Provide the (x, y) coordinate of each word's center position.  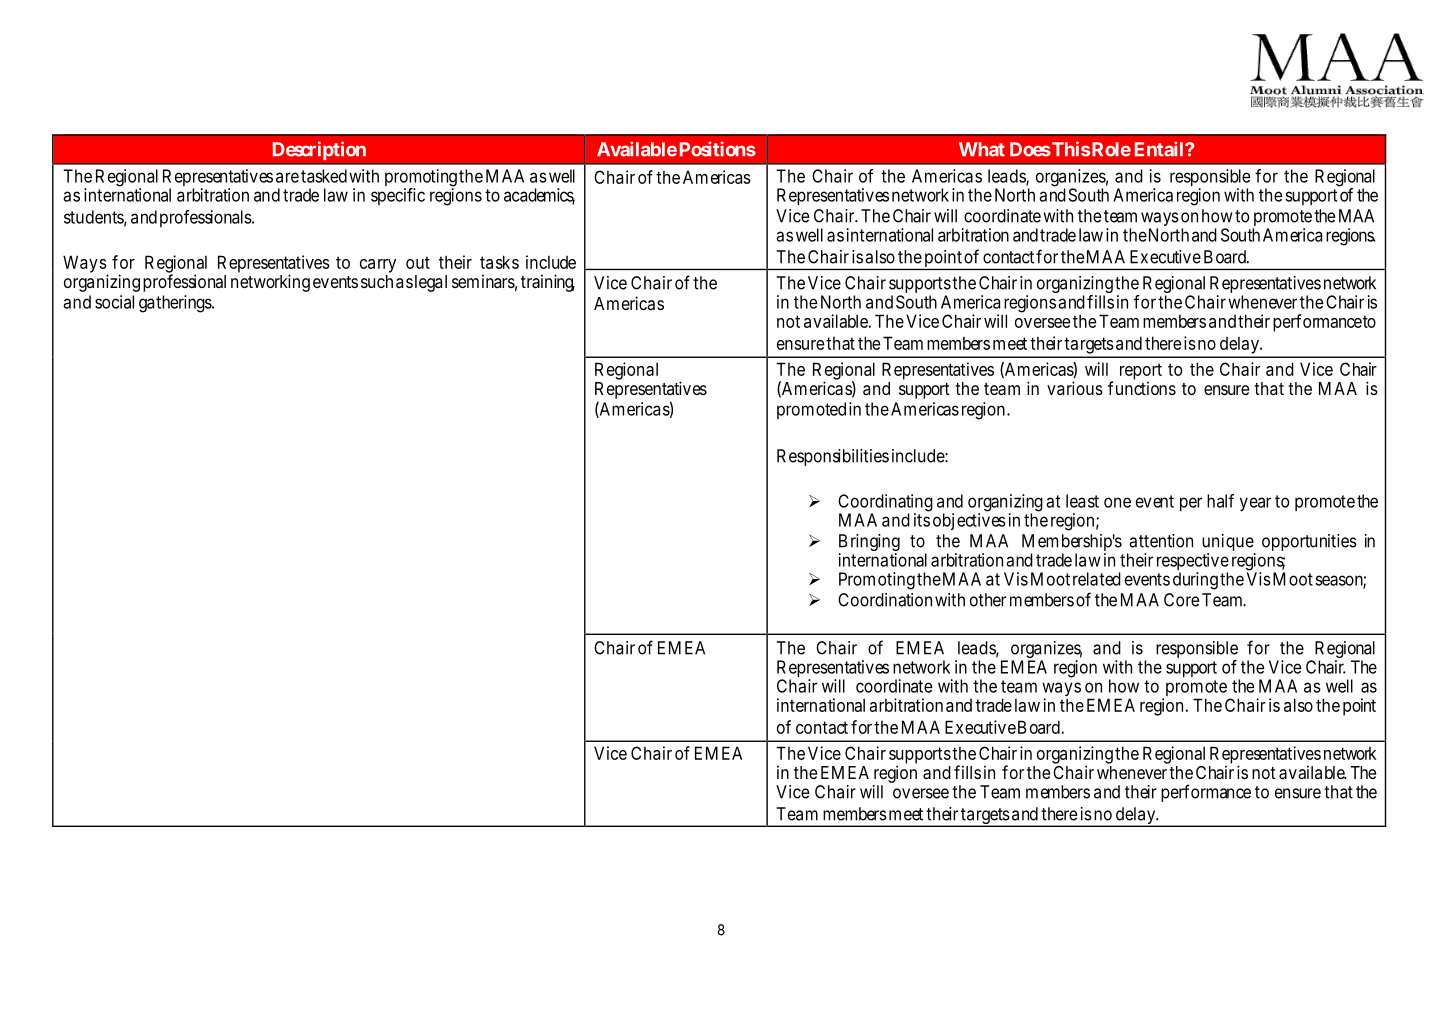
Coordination (885, 600)
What (982, 149)
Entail (1160, 149)
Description (319, 150)
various (1075, 388)
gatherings (176, 304)
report (1141, 372)
